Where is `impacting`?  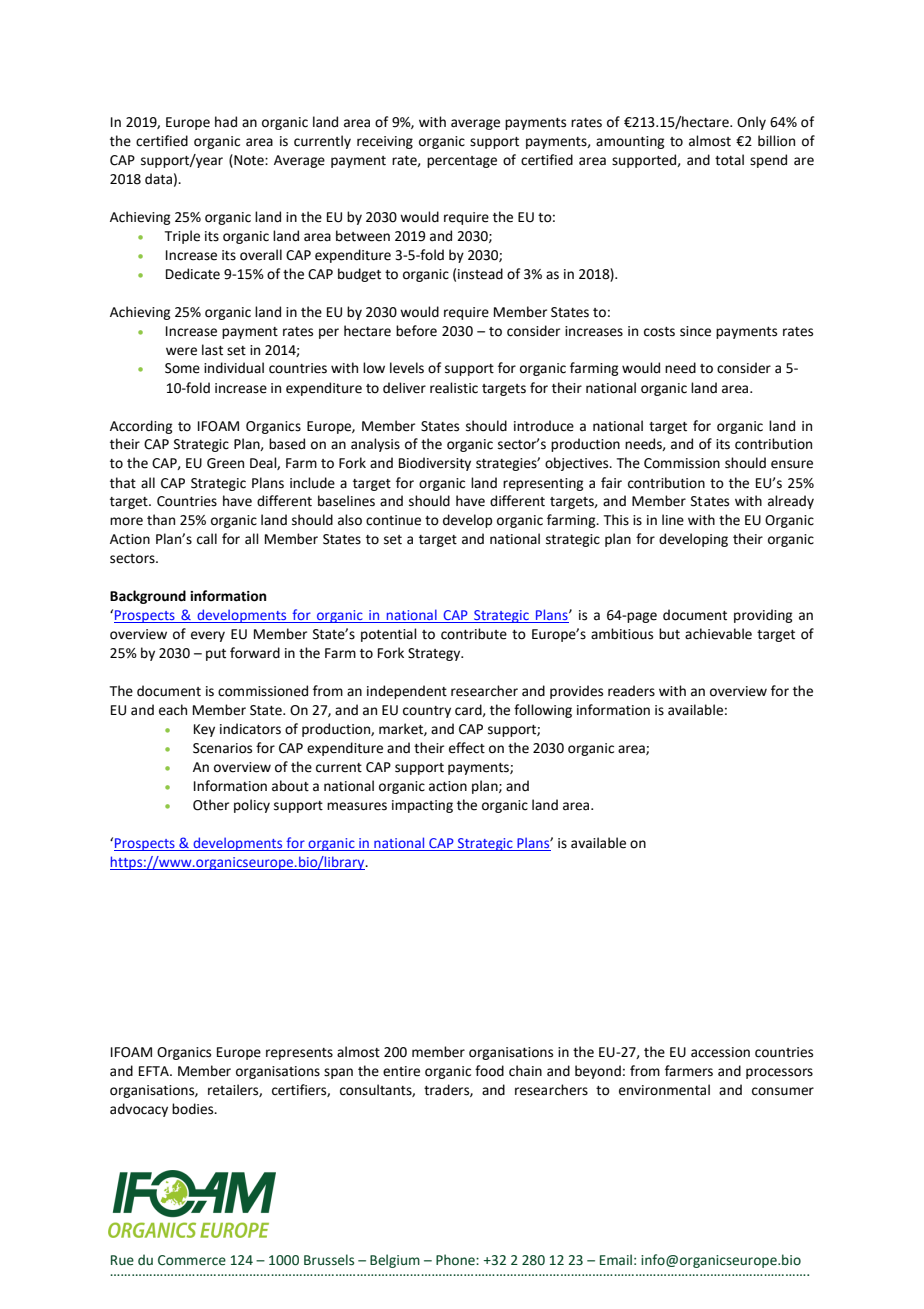
impacting is located at coordinates (422, 806).
